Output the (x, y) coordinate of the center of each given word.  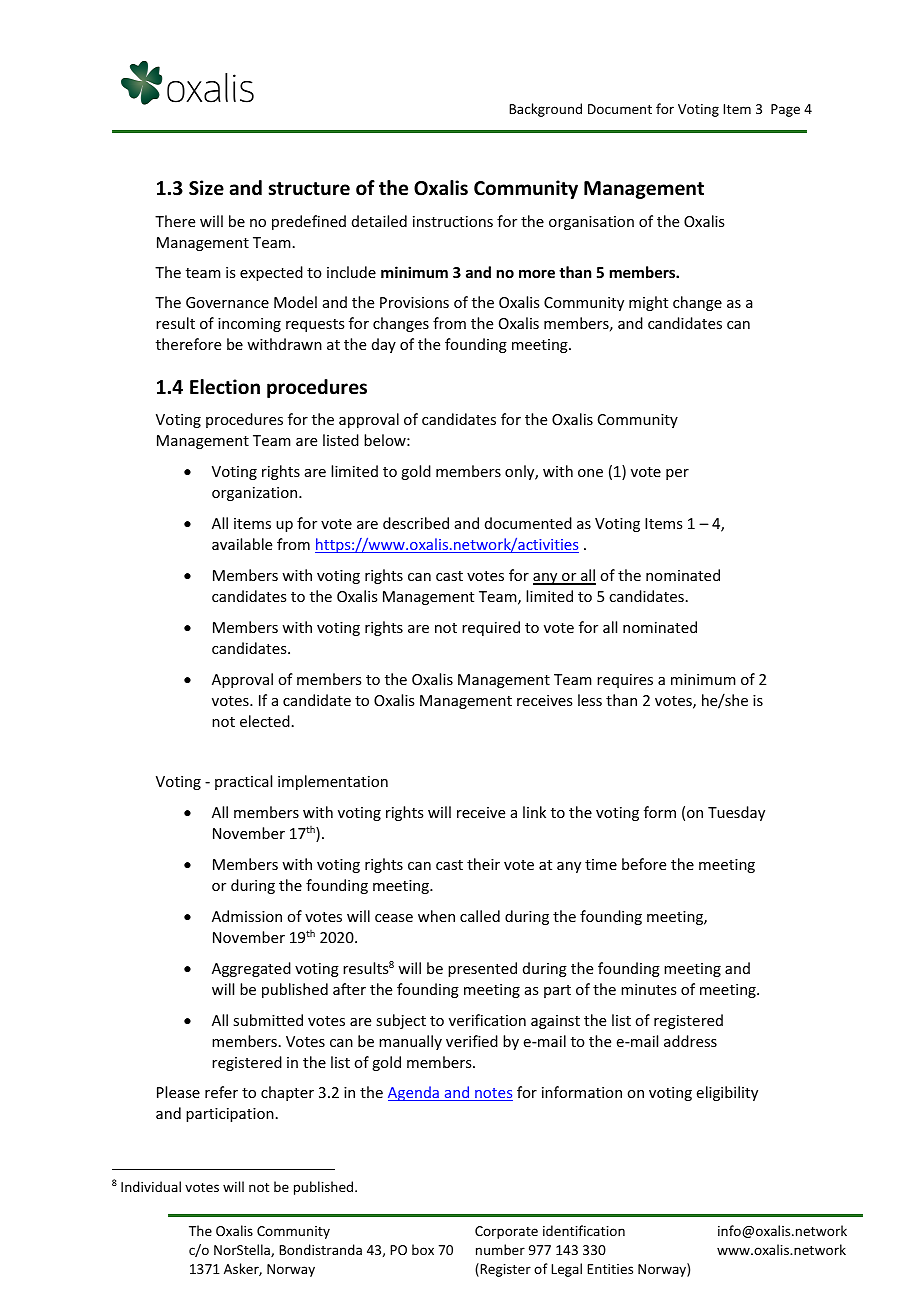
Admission (247, 916)
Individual (151, 1186)
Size (206, 188)
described (416, 523)
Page (785, 110)
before (644, 864)
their (483, 864)
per (677, 474)
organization (256, 494)
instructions (453, 221)
